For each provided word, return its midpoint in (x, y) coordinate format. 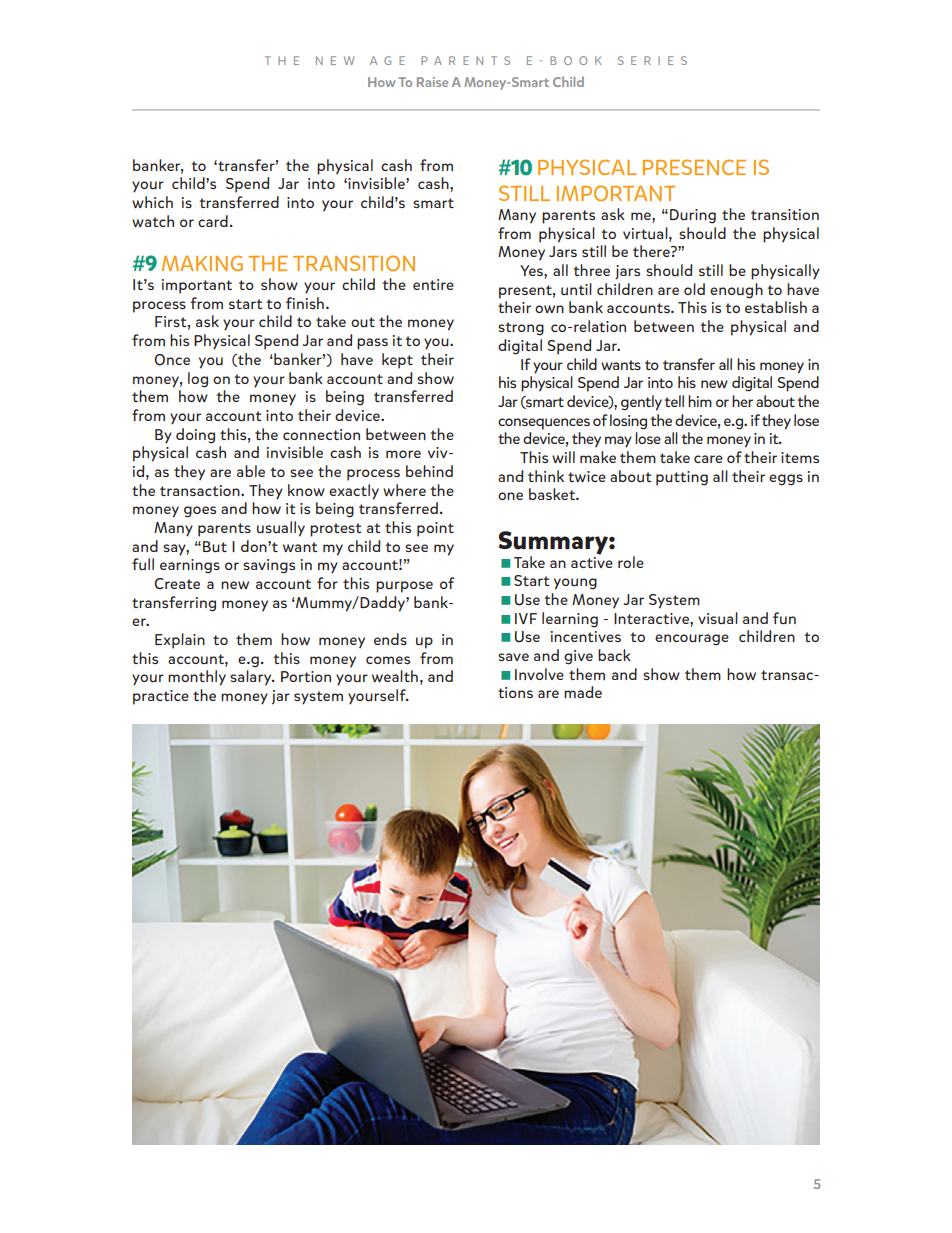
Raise (432, 82)
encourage (692, 640)
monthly (197, 678)
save (513, 657)
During (693, 216)
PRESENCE (694, 167)
